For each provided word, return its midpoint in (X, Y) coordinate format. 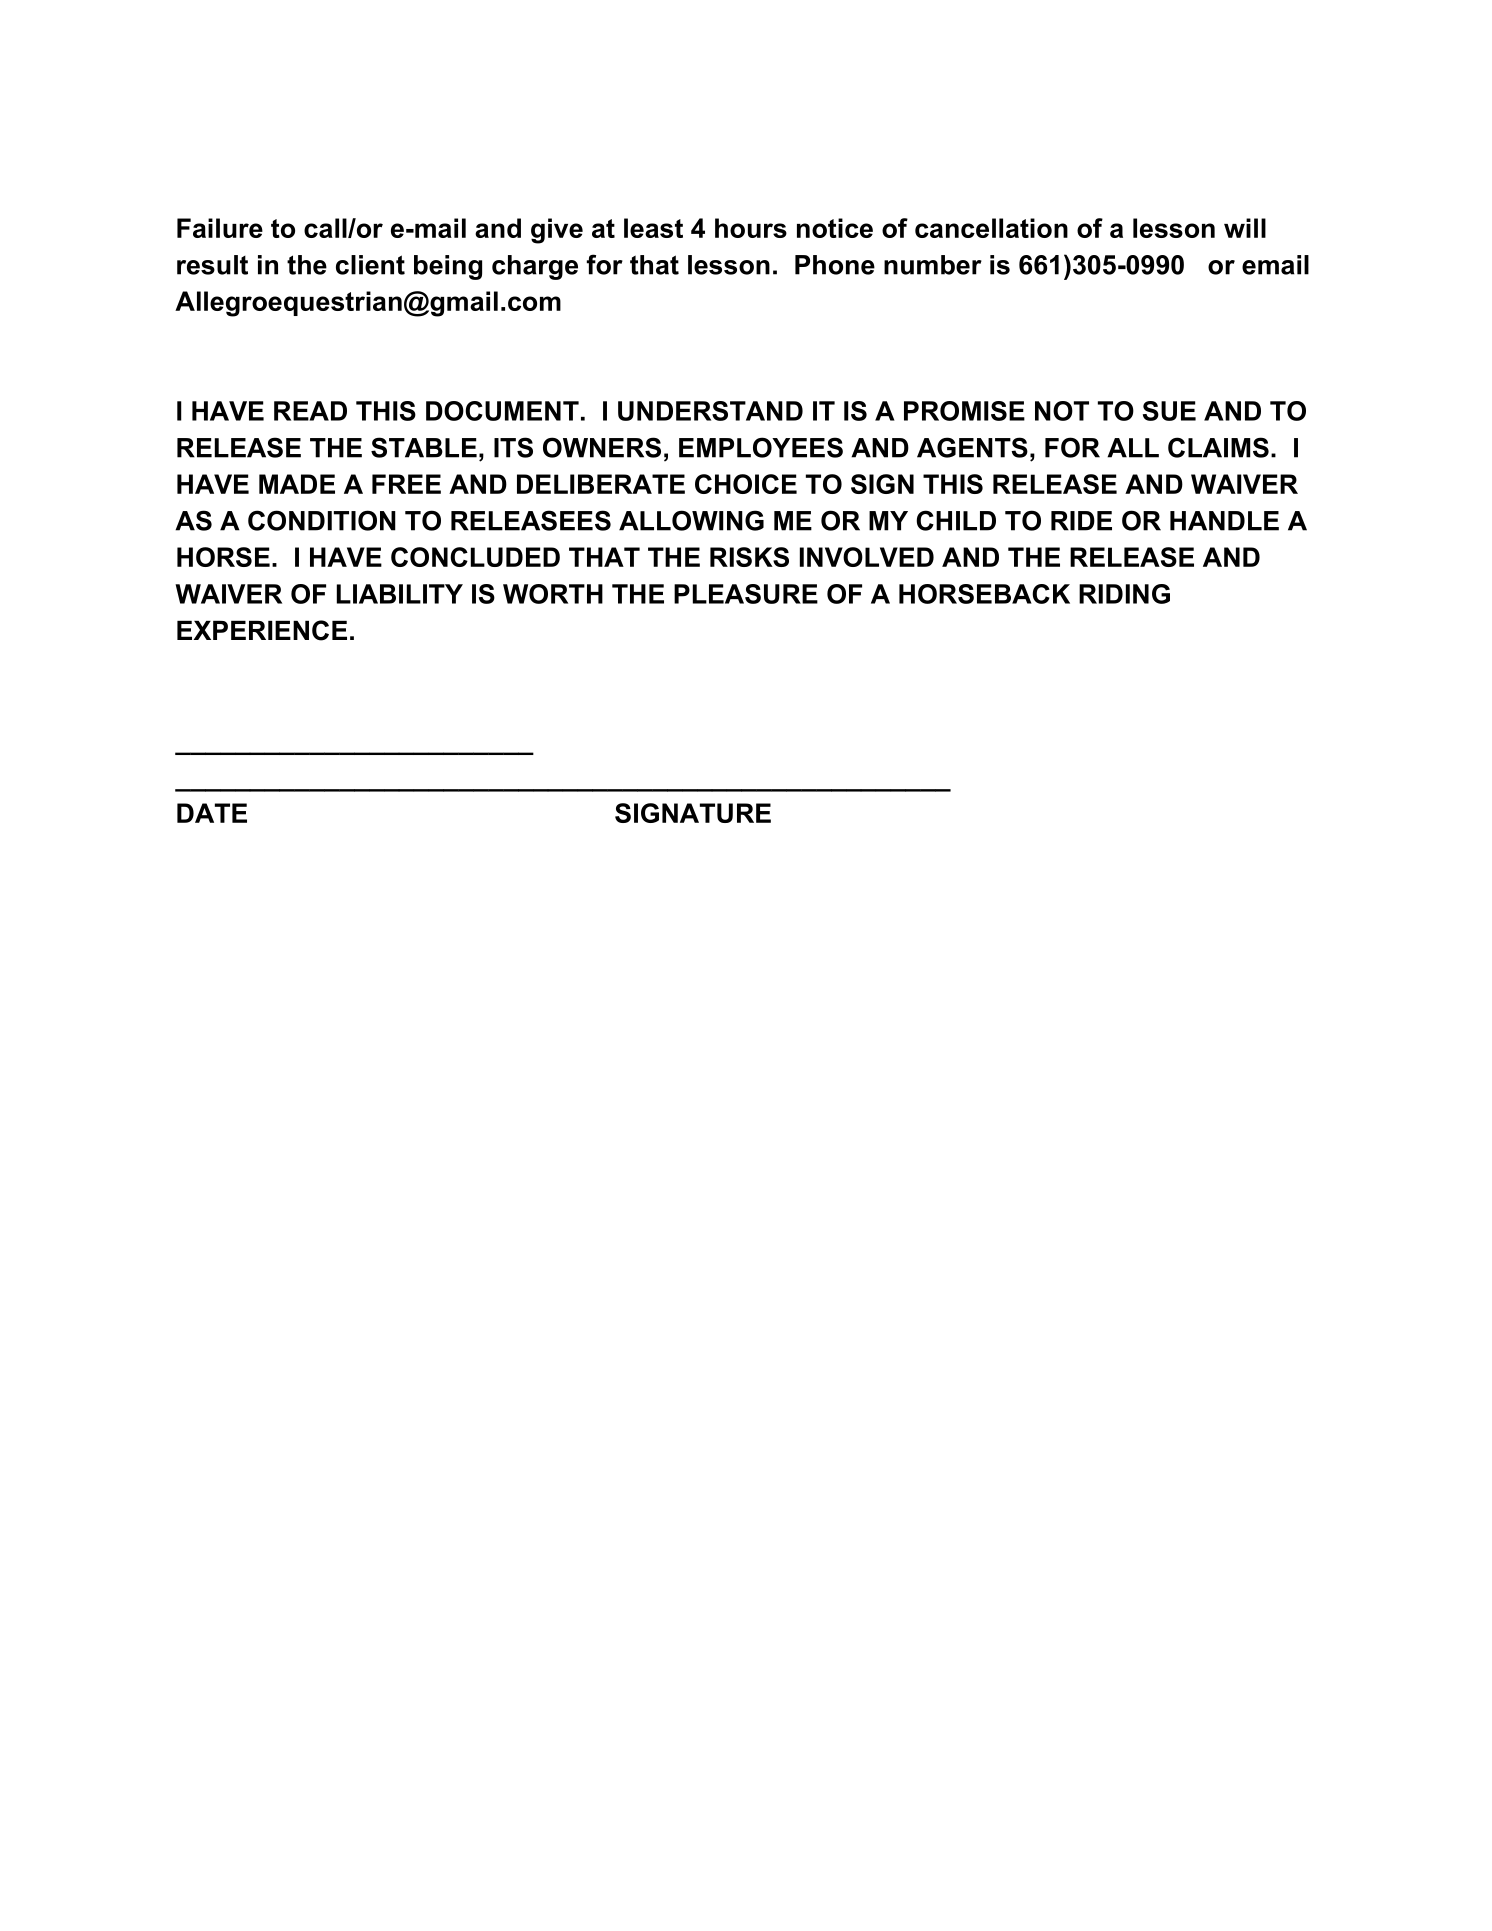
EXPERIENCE (262, 630)
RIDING (1124, 594)
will (1245, 228)
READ (310, 411)
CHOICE (746, 484)
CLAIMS (1218, 447)
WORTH (553, 594)
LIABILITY (400, 594)
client (370, 265)
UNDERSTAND (710, 411)
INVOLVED (867, 557)
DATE (212, 813)
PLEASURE (746, 594)
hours (751, 228)
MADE (297, 484)
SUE (1169, 411)
